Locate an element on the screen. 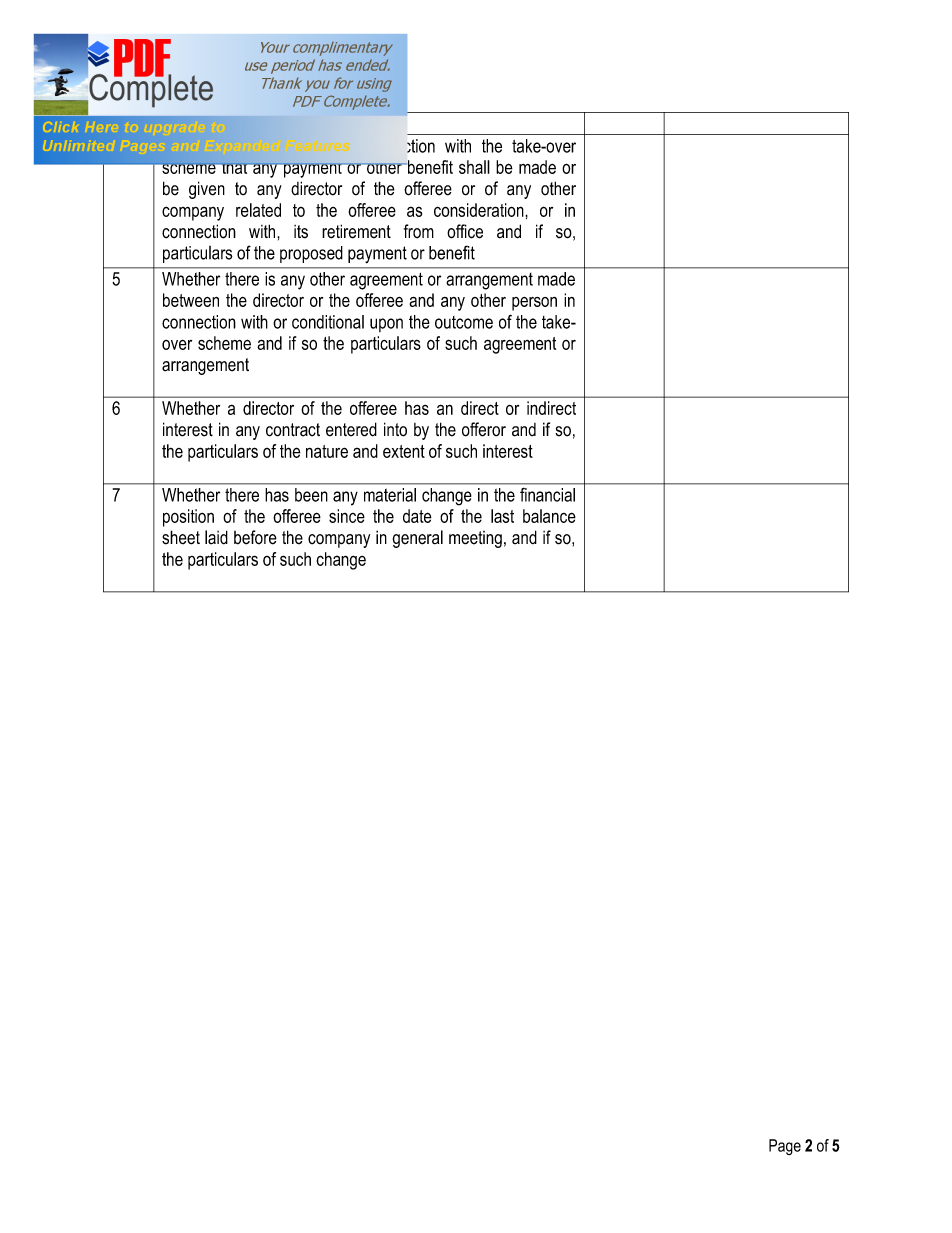  Page is located at coordinates (785, 1147).
